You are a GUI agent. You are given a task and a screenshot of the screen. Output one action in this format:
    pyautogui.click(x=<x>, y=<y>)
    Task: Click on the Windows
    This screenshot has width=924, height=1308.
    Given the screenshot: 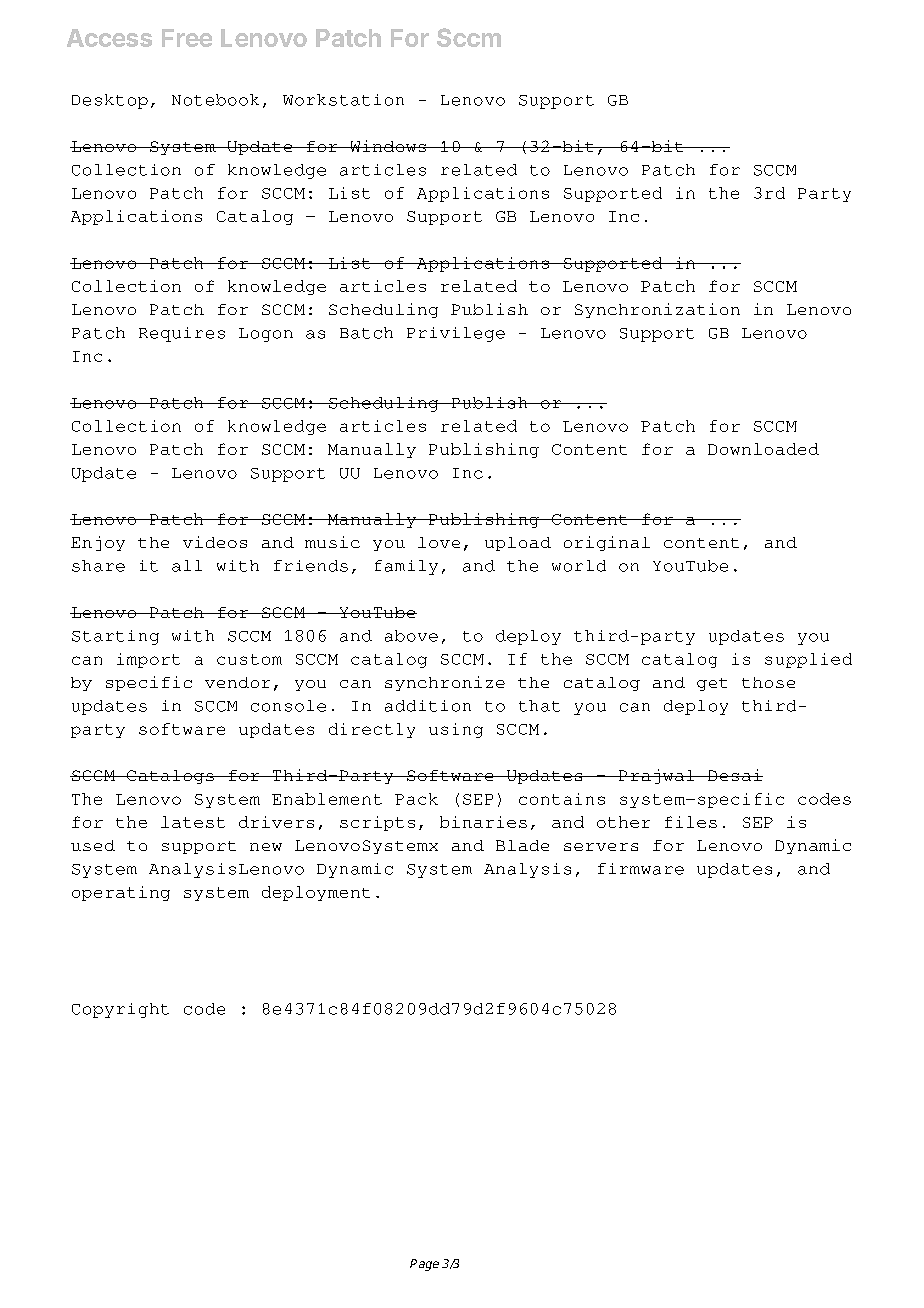 What is the action you would take?
    pyautogui.click(x=388, y=146)
